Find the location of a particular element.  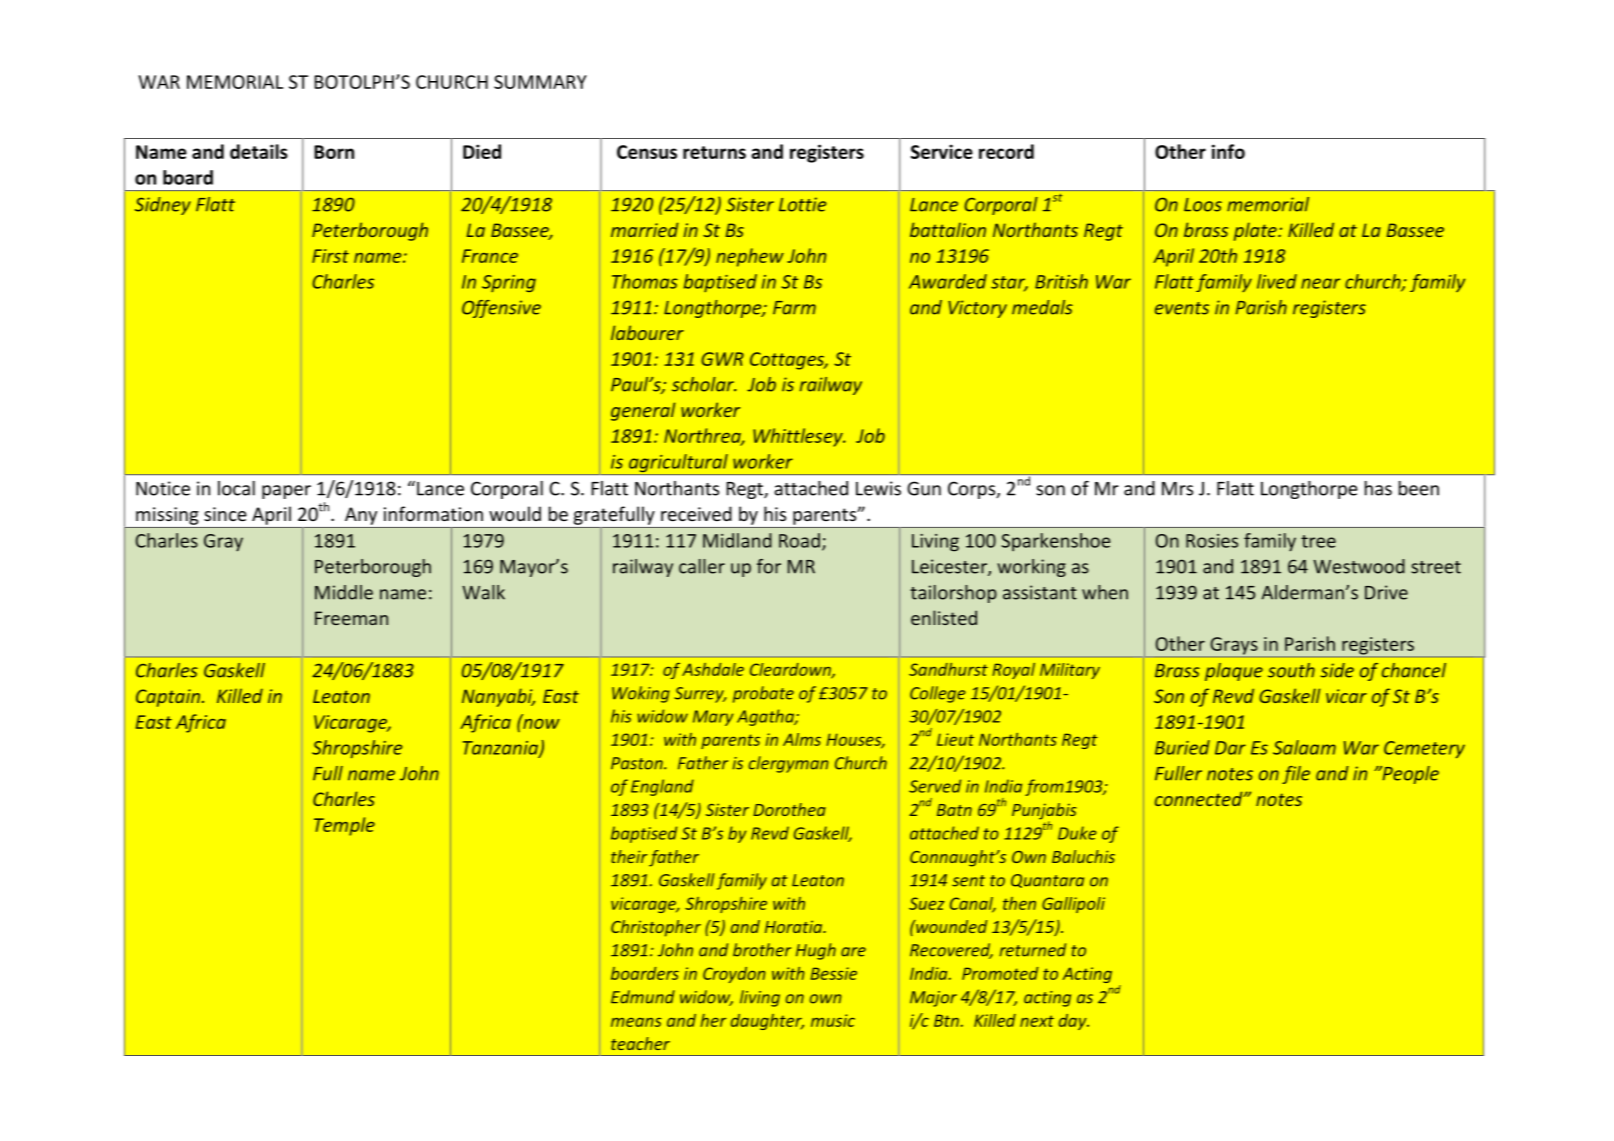

caller is located at coordinates (702, 566).
